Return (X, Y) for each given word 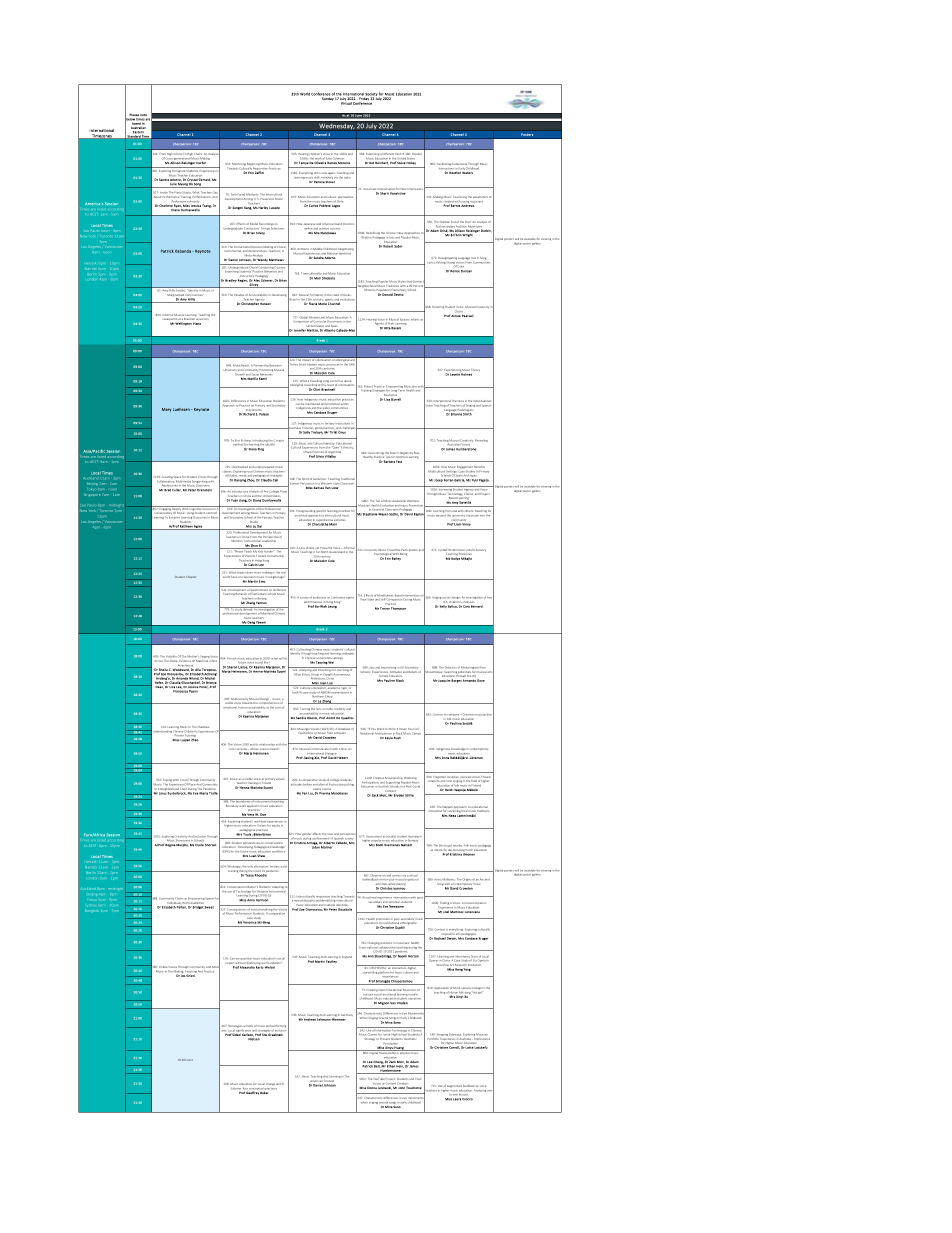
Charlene (166, 205)
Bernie (455, 204)
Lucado (274, 208)
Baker (264, 1091)
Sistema (237, 1088)
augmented (454, 1086)
